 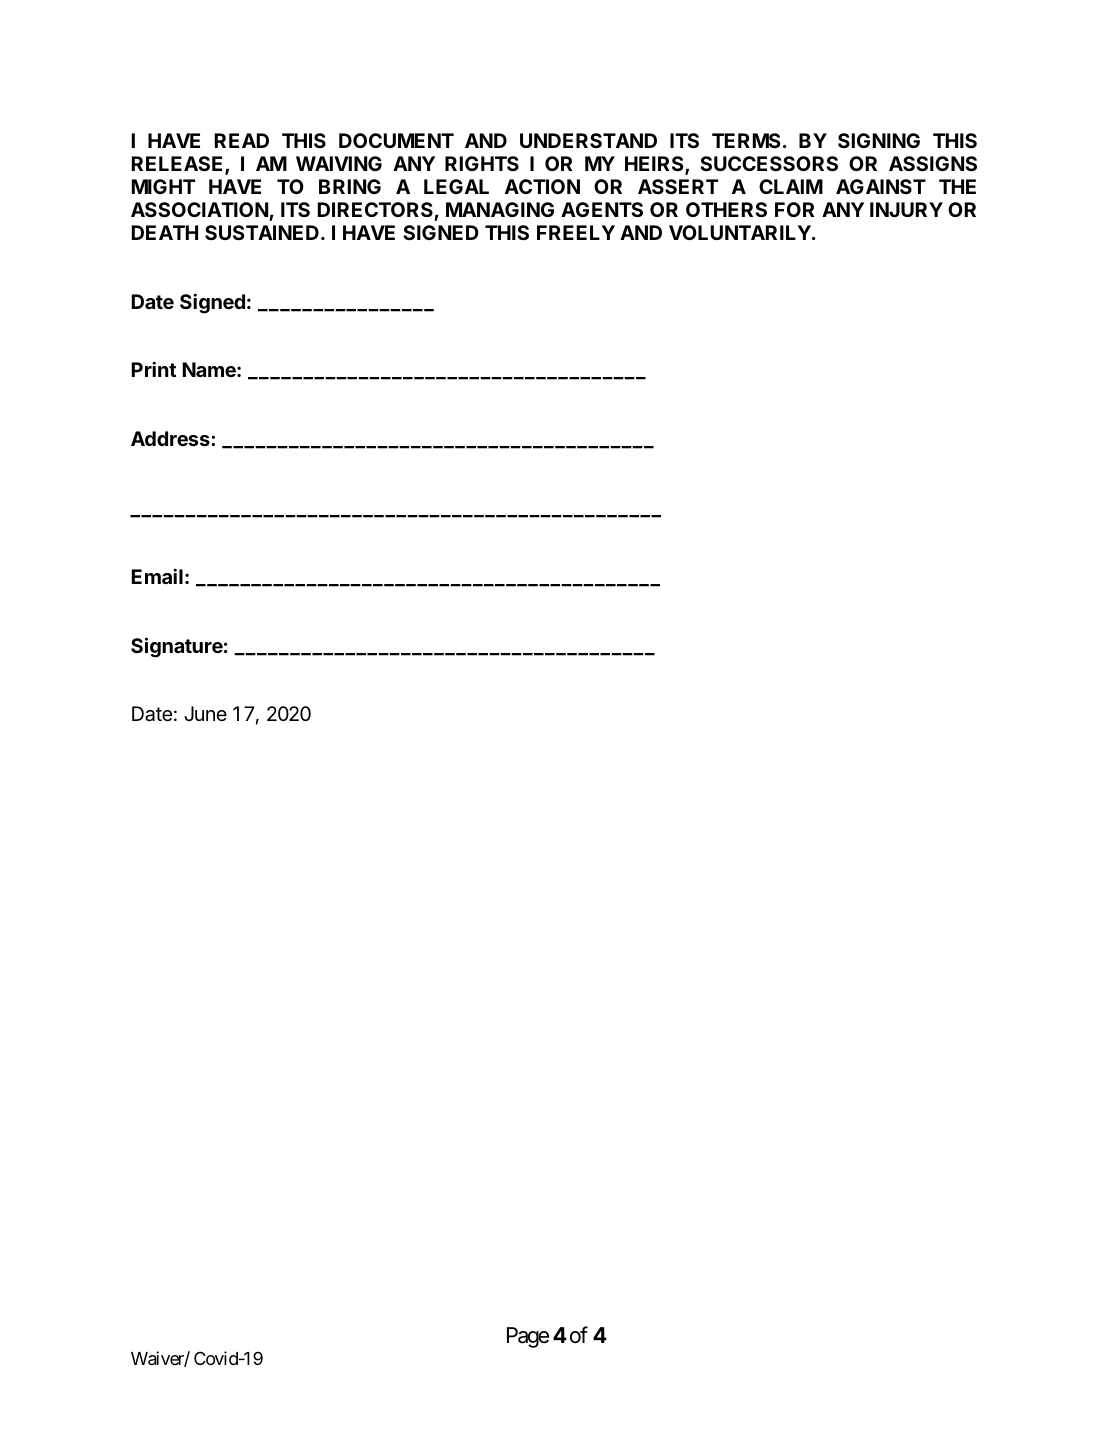 What do you see at coordinates (242, 140) in the screenshot?
I see `READ` at bounding box center [242, 140].
